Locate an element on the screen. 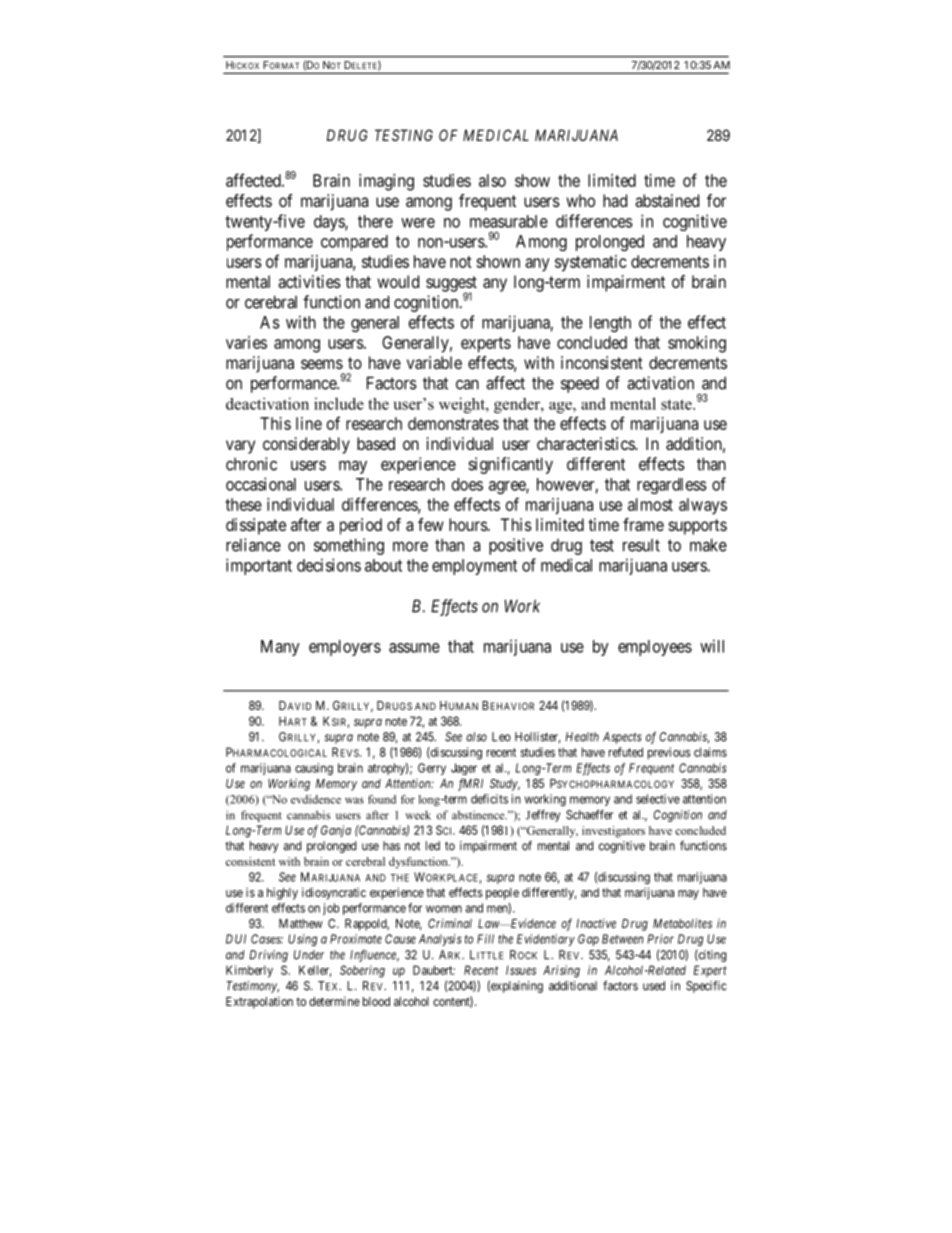  abstained is located at coordinates (667, 200).
